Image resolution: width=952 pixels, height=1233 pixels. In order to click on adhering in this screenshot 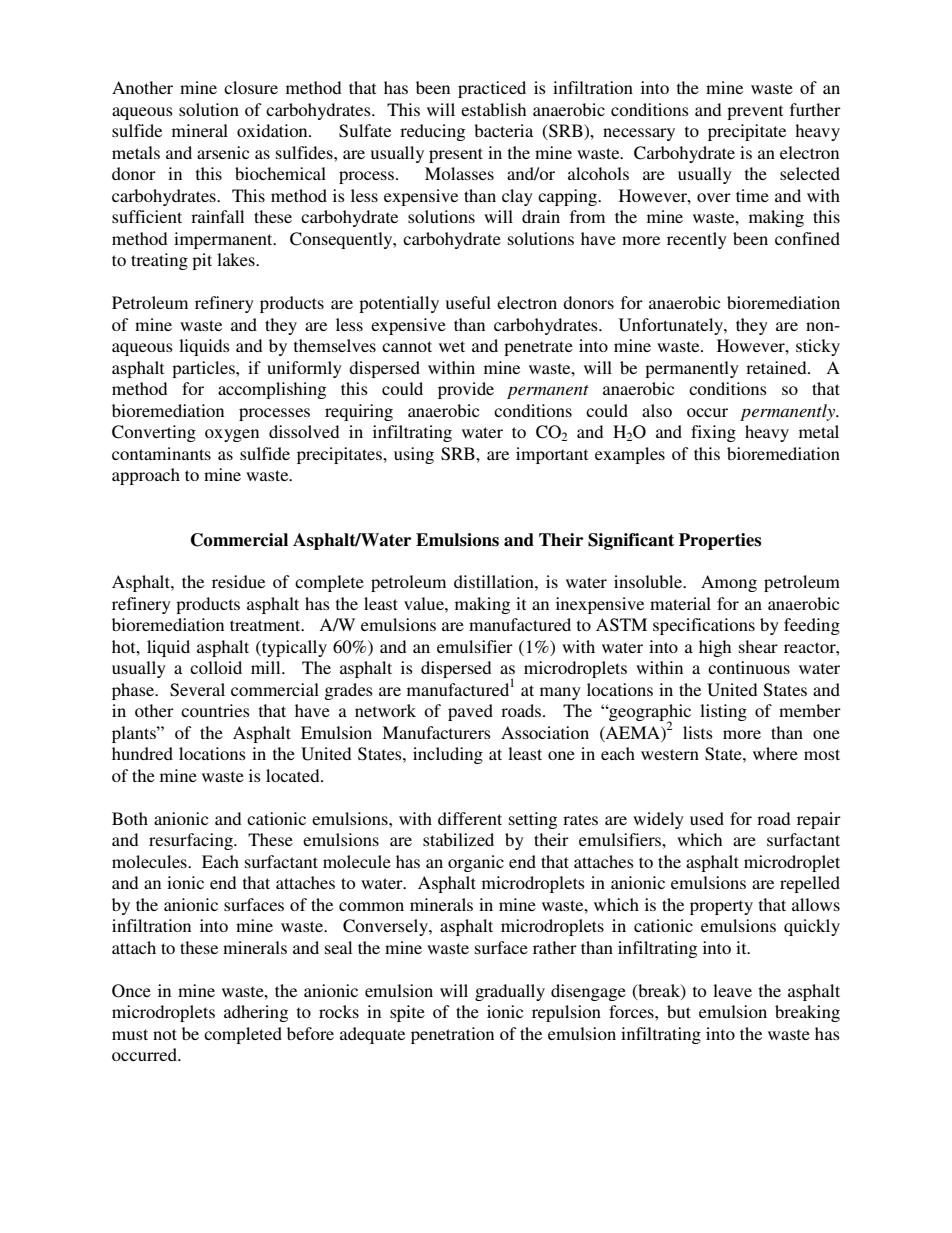, I will do `click(256, 1013)`.
